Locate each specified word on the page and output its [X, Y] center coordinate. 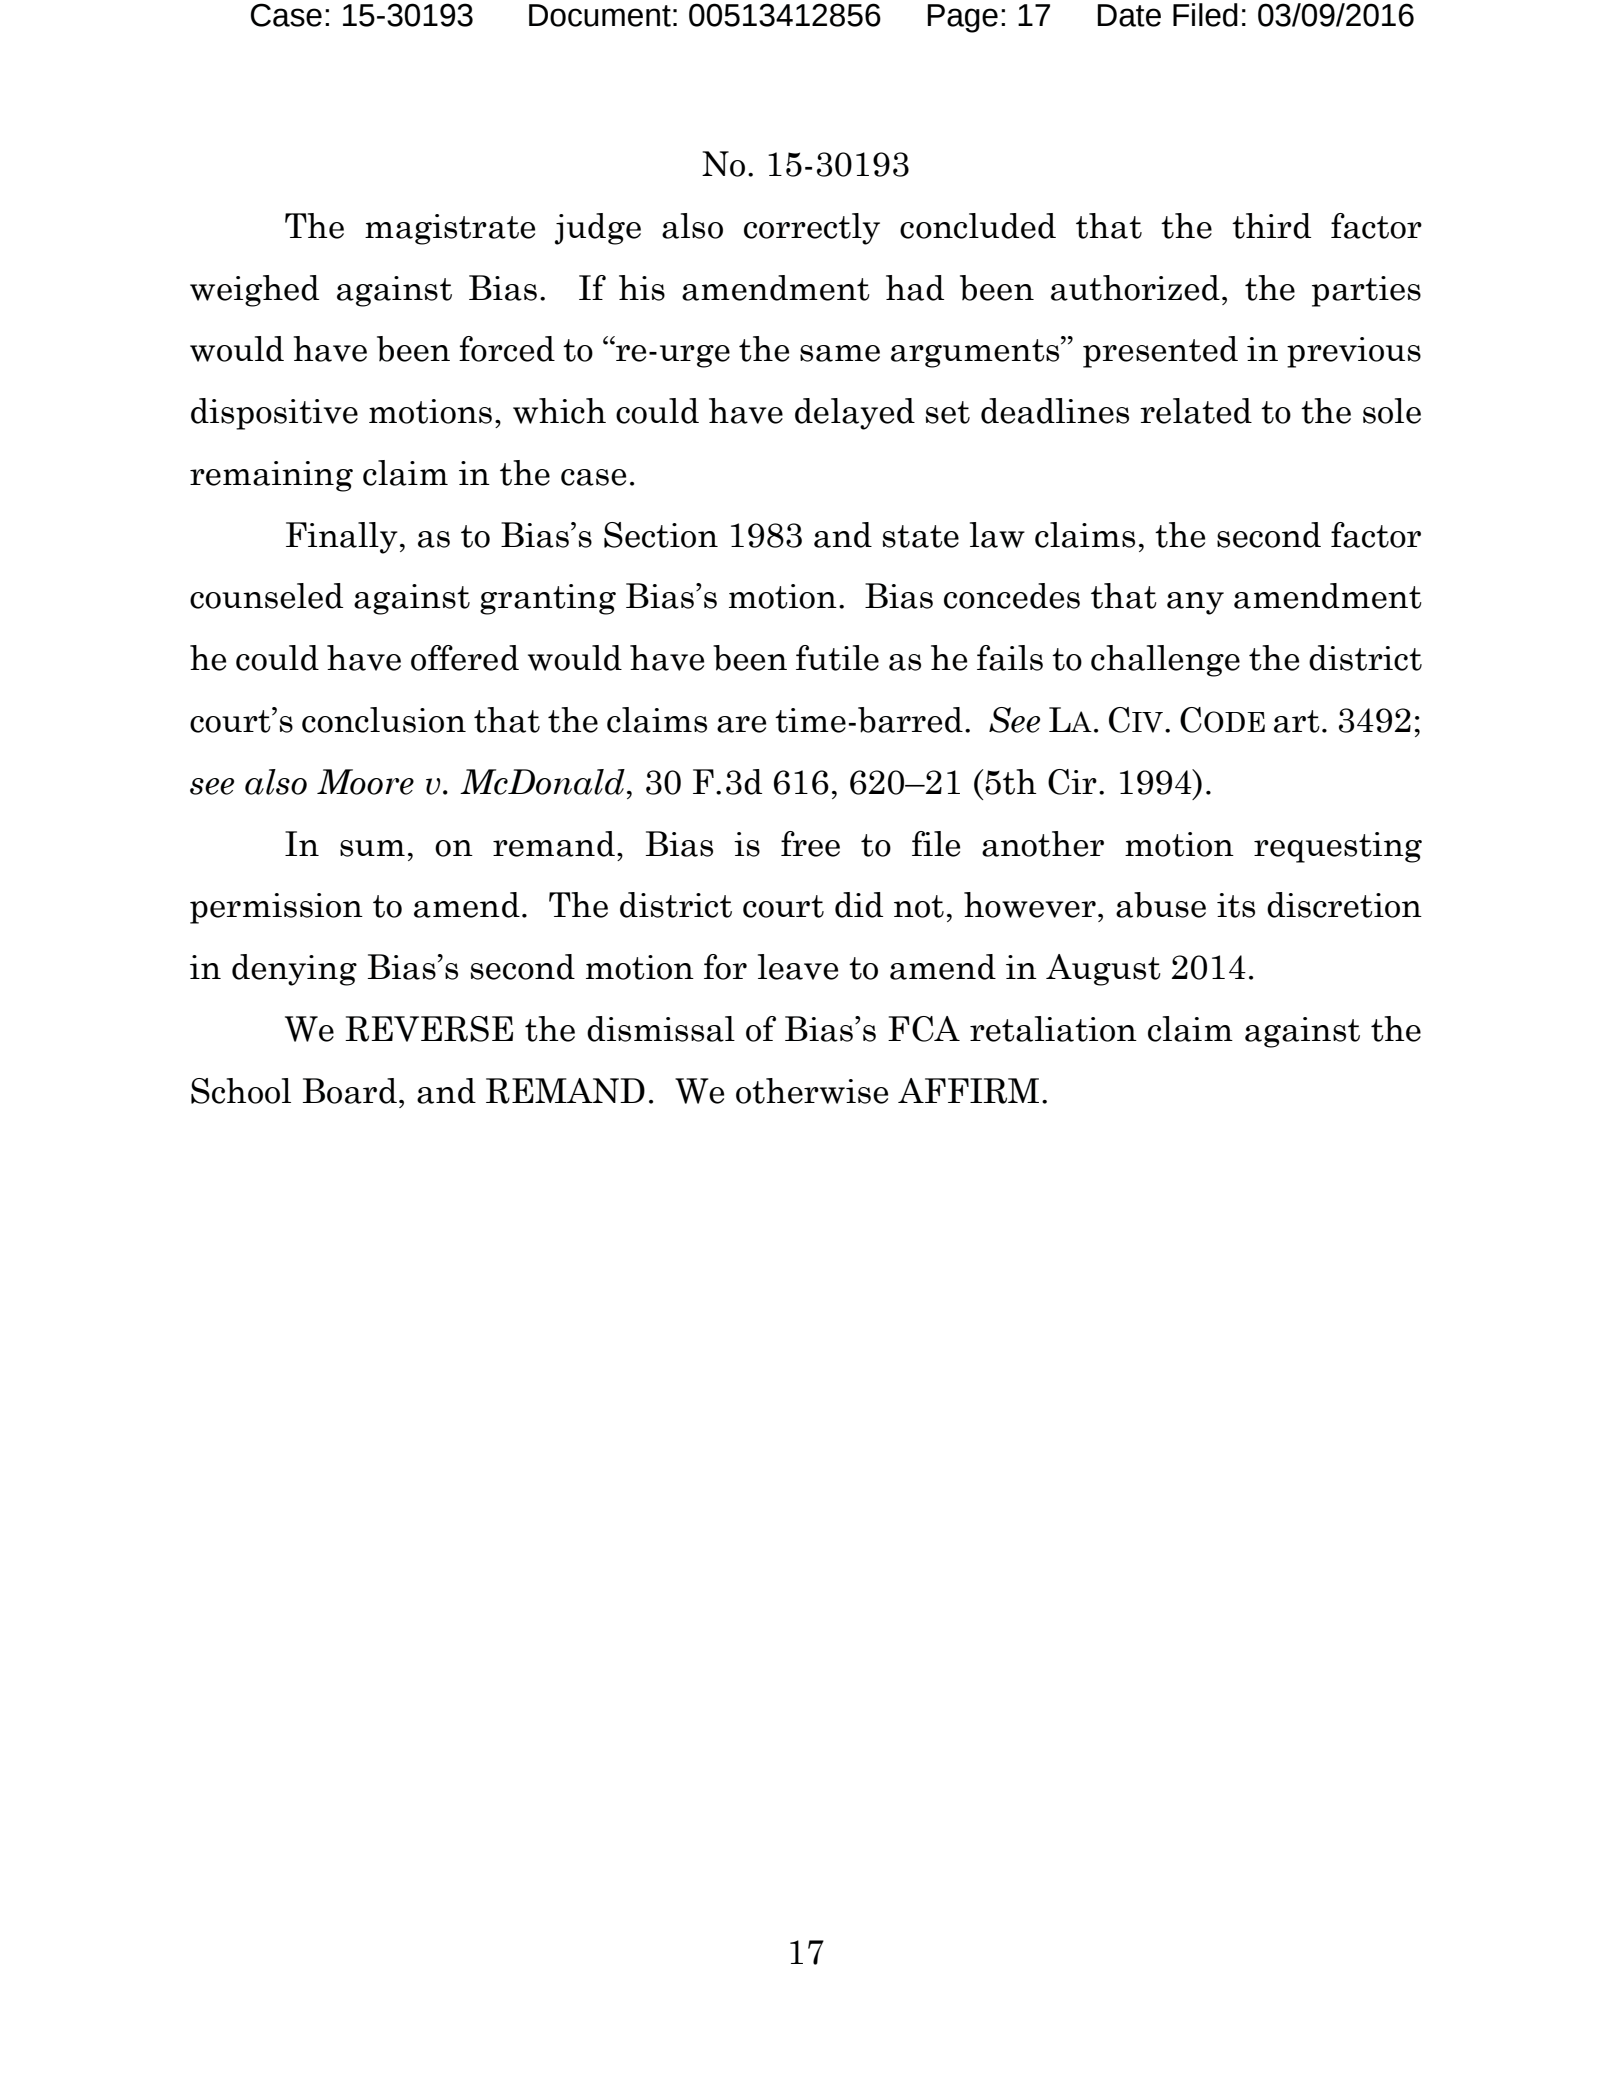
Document [600, 15]
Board [350, 1091]
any [1195, 603]
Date [1129, 15]
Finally [342, 538]
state [921, 536]
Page [963, 18]
